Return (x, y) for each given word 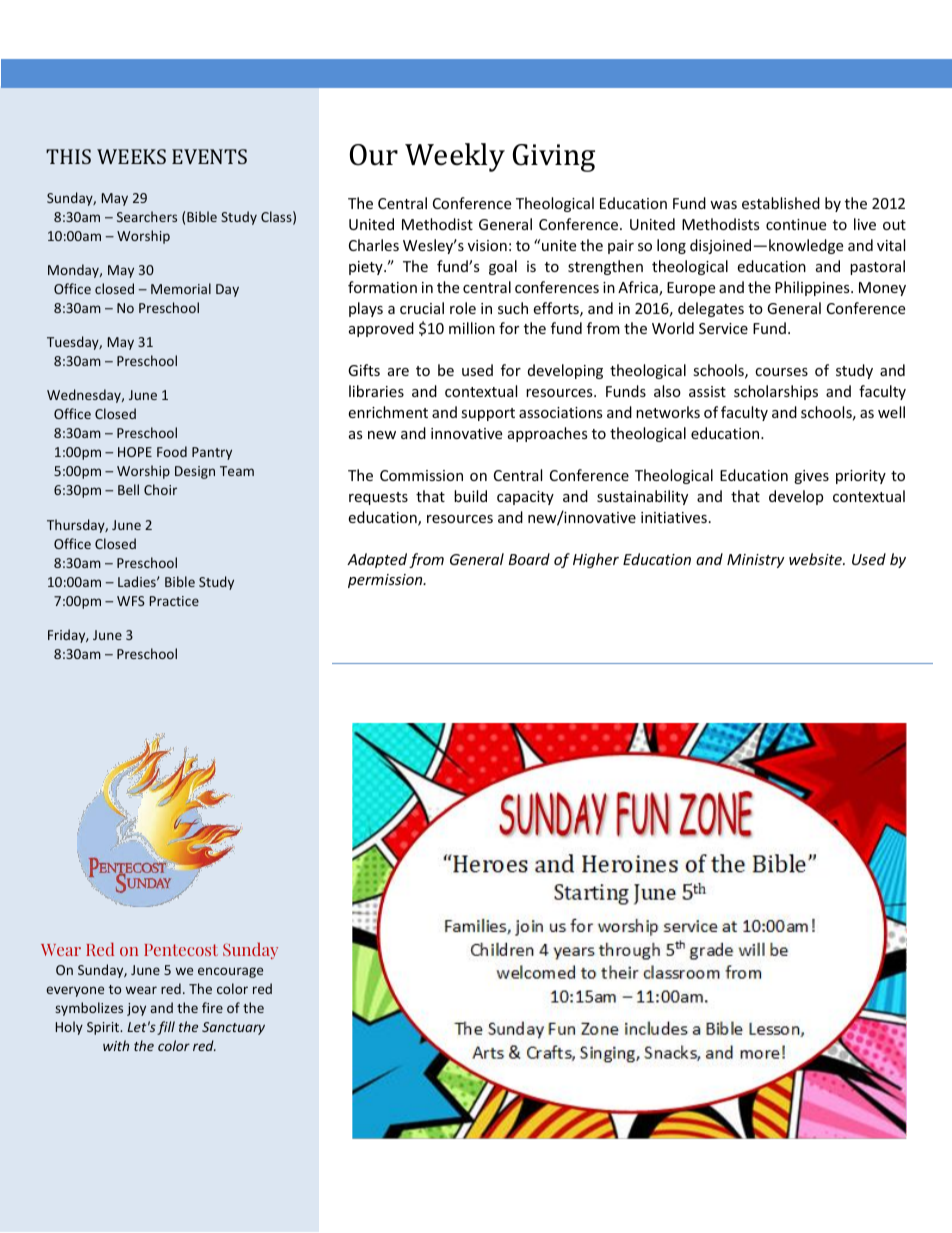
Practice (174, 601)
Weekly (455, 157)
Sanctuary (233, 1028)
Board (529, 559)
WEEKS (131, 156)
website (816, 559)
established (781, 203)
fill (166, 1028)
